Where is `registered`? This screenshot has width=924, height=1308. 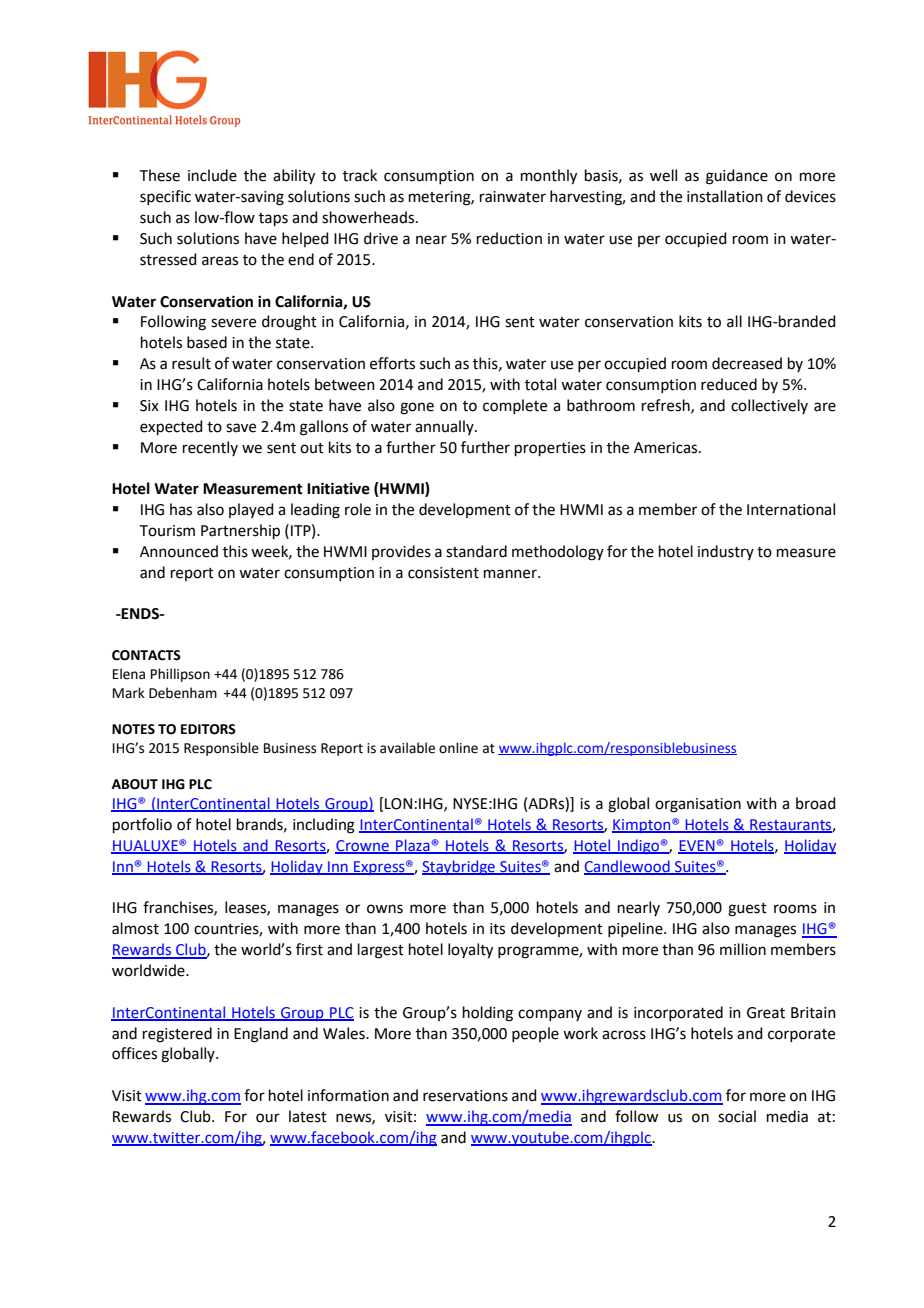 registered is located at coordinates (177, 1035).
